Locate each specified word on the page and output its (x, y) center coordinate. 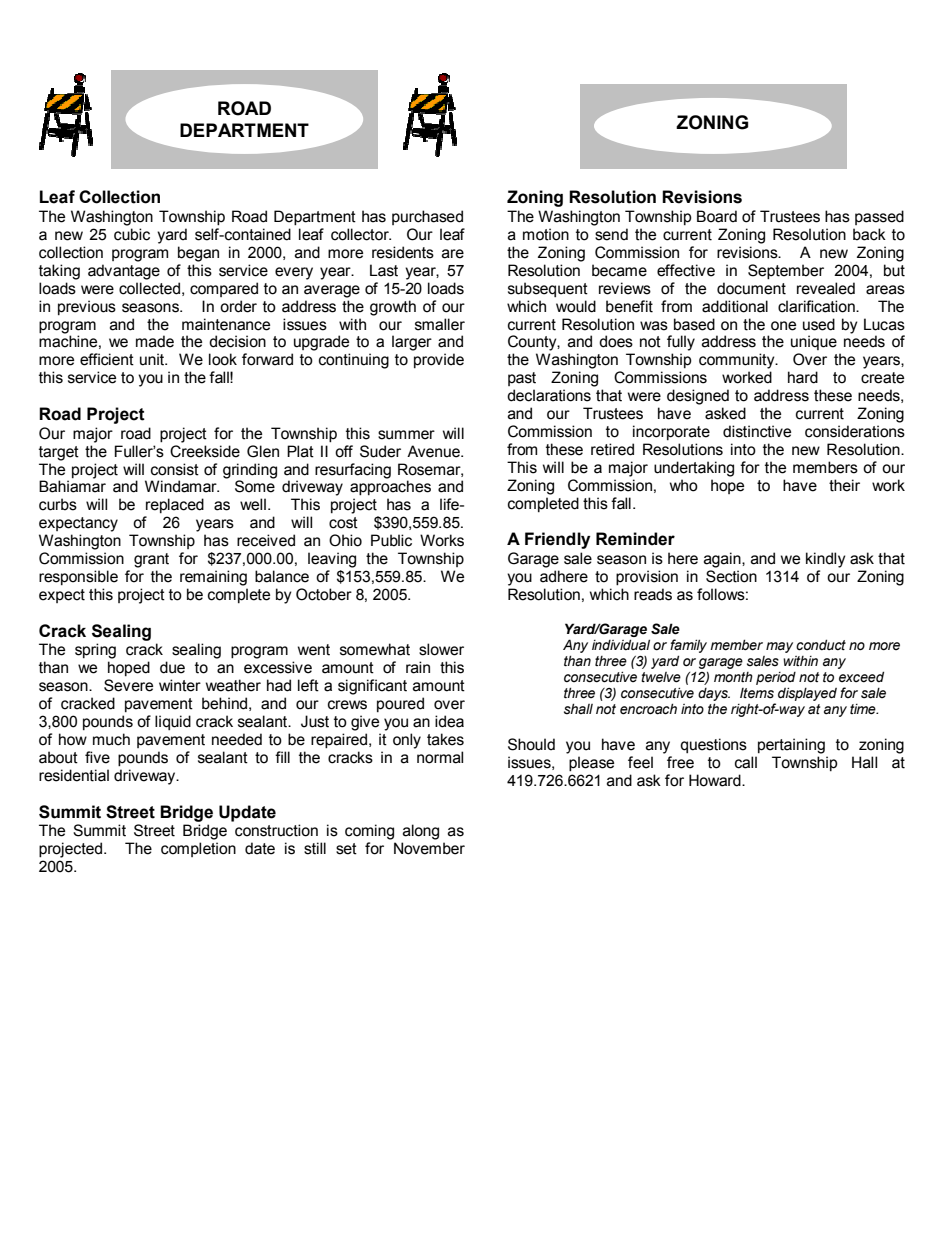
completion (198, 849)
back (869, 234)
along (421, 832)
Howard (716, 780)
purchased (427, 217)
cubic (132, 234)
